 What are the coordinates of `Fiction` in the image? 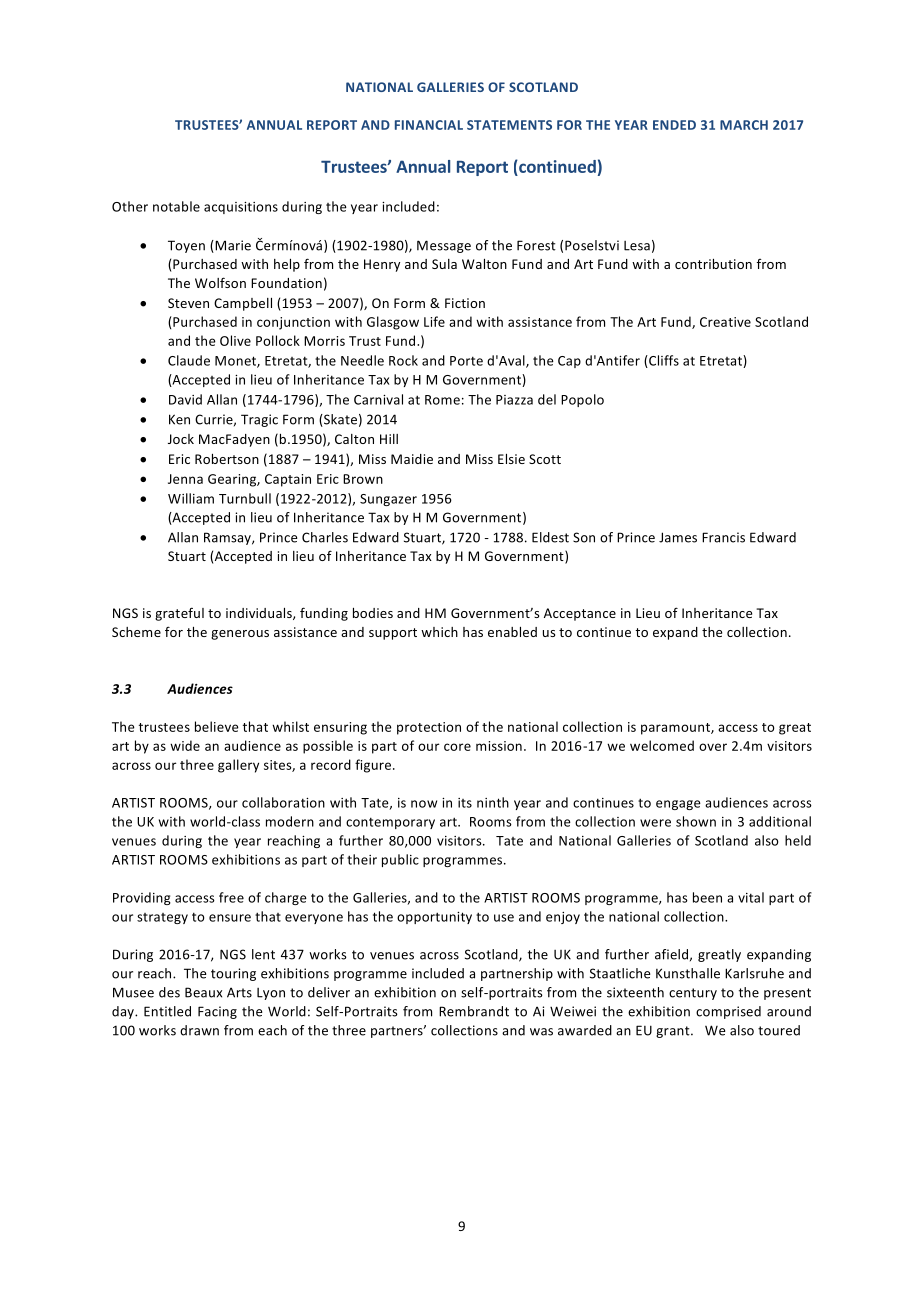 It's located at (465, 303).
